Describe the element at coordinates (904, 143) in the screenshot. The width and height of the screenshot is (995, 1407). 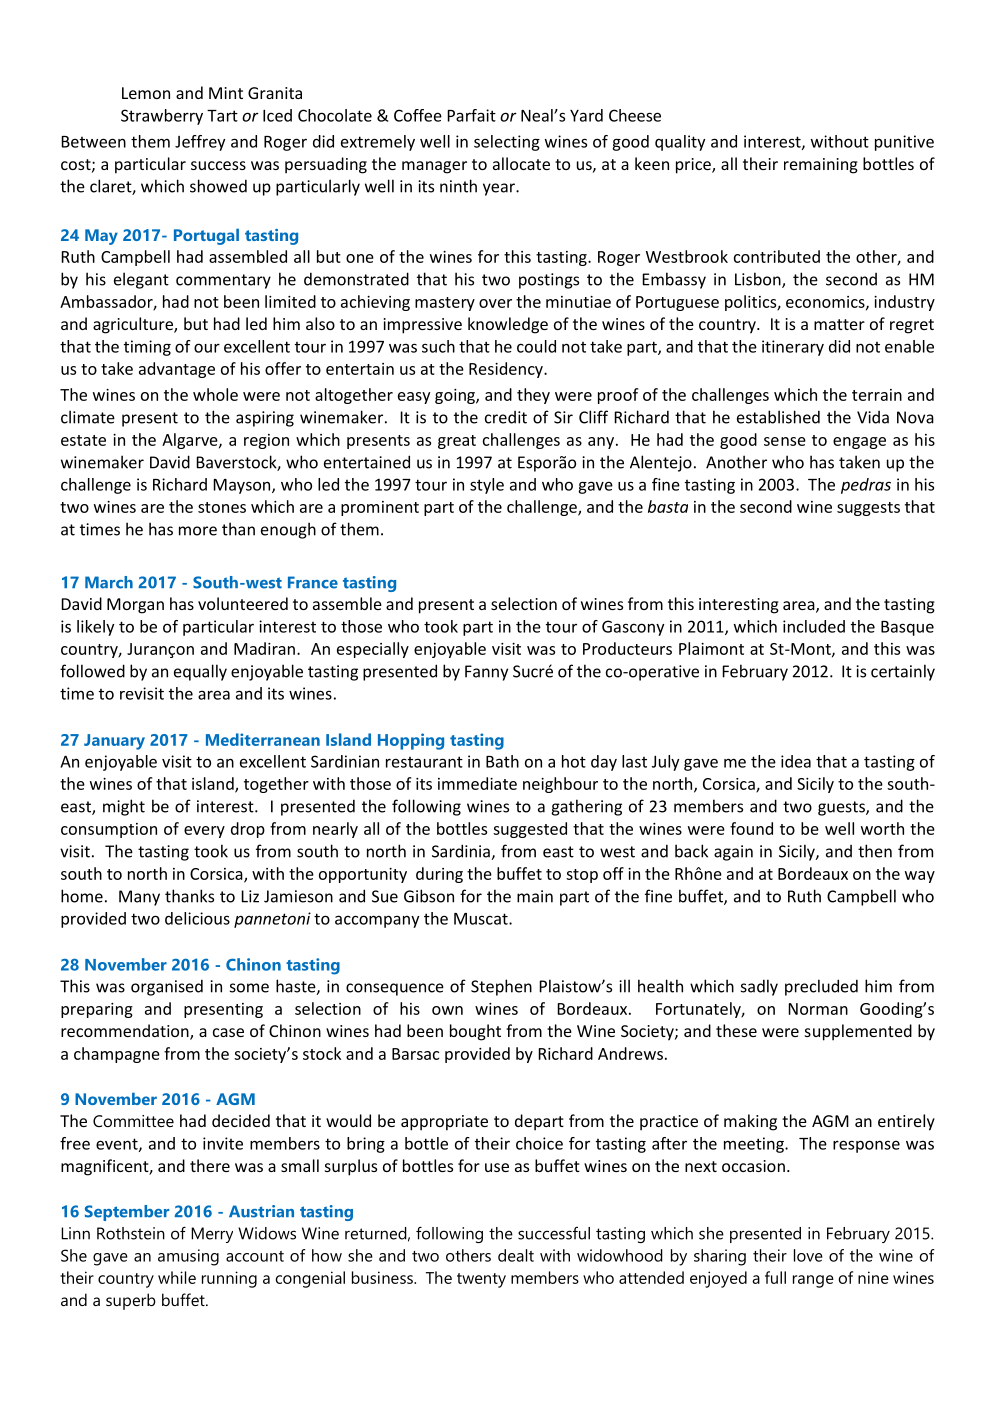
I see `punitive` at that location.
